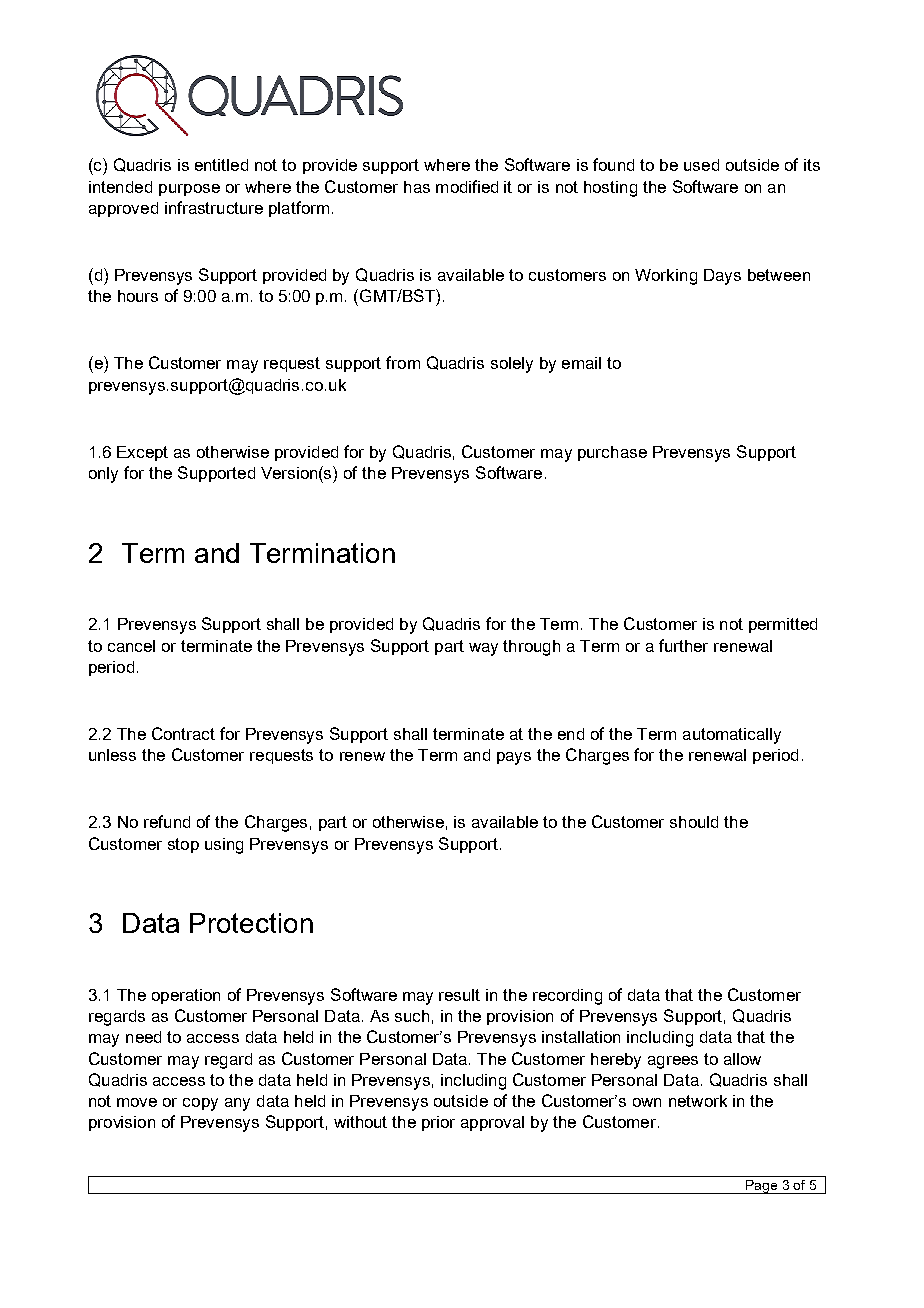 The image size is (924, 1308). What do you see at coordinates (701, 165) in the document?
I see `used` at bounding box center [701, 165].
